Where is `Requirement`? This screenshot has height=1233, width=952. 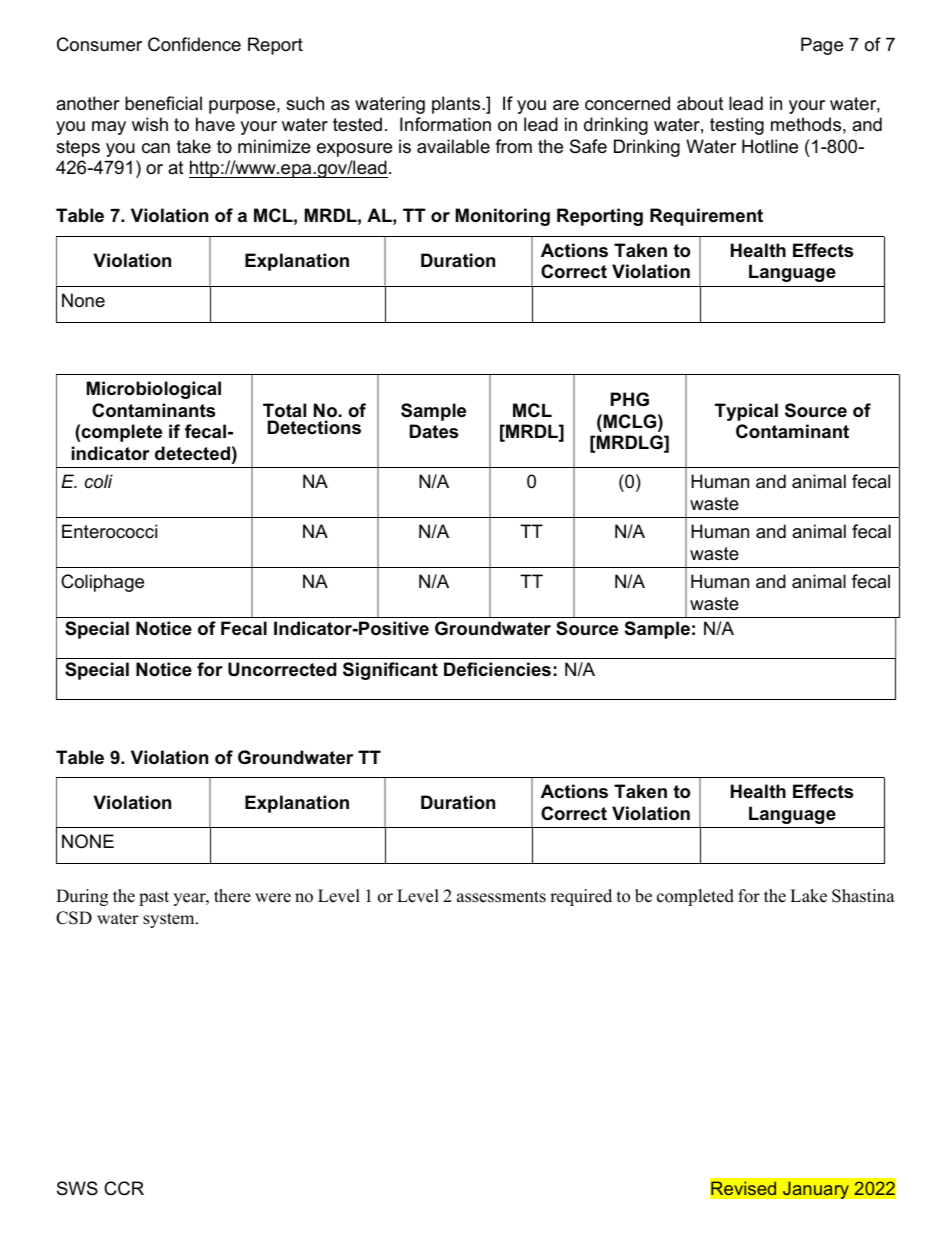
Requirement is located at coordinates (706, 217).
